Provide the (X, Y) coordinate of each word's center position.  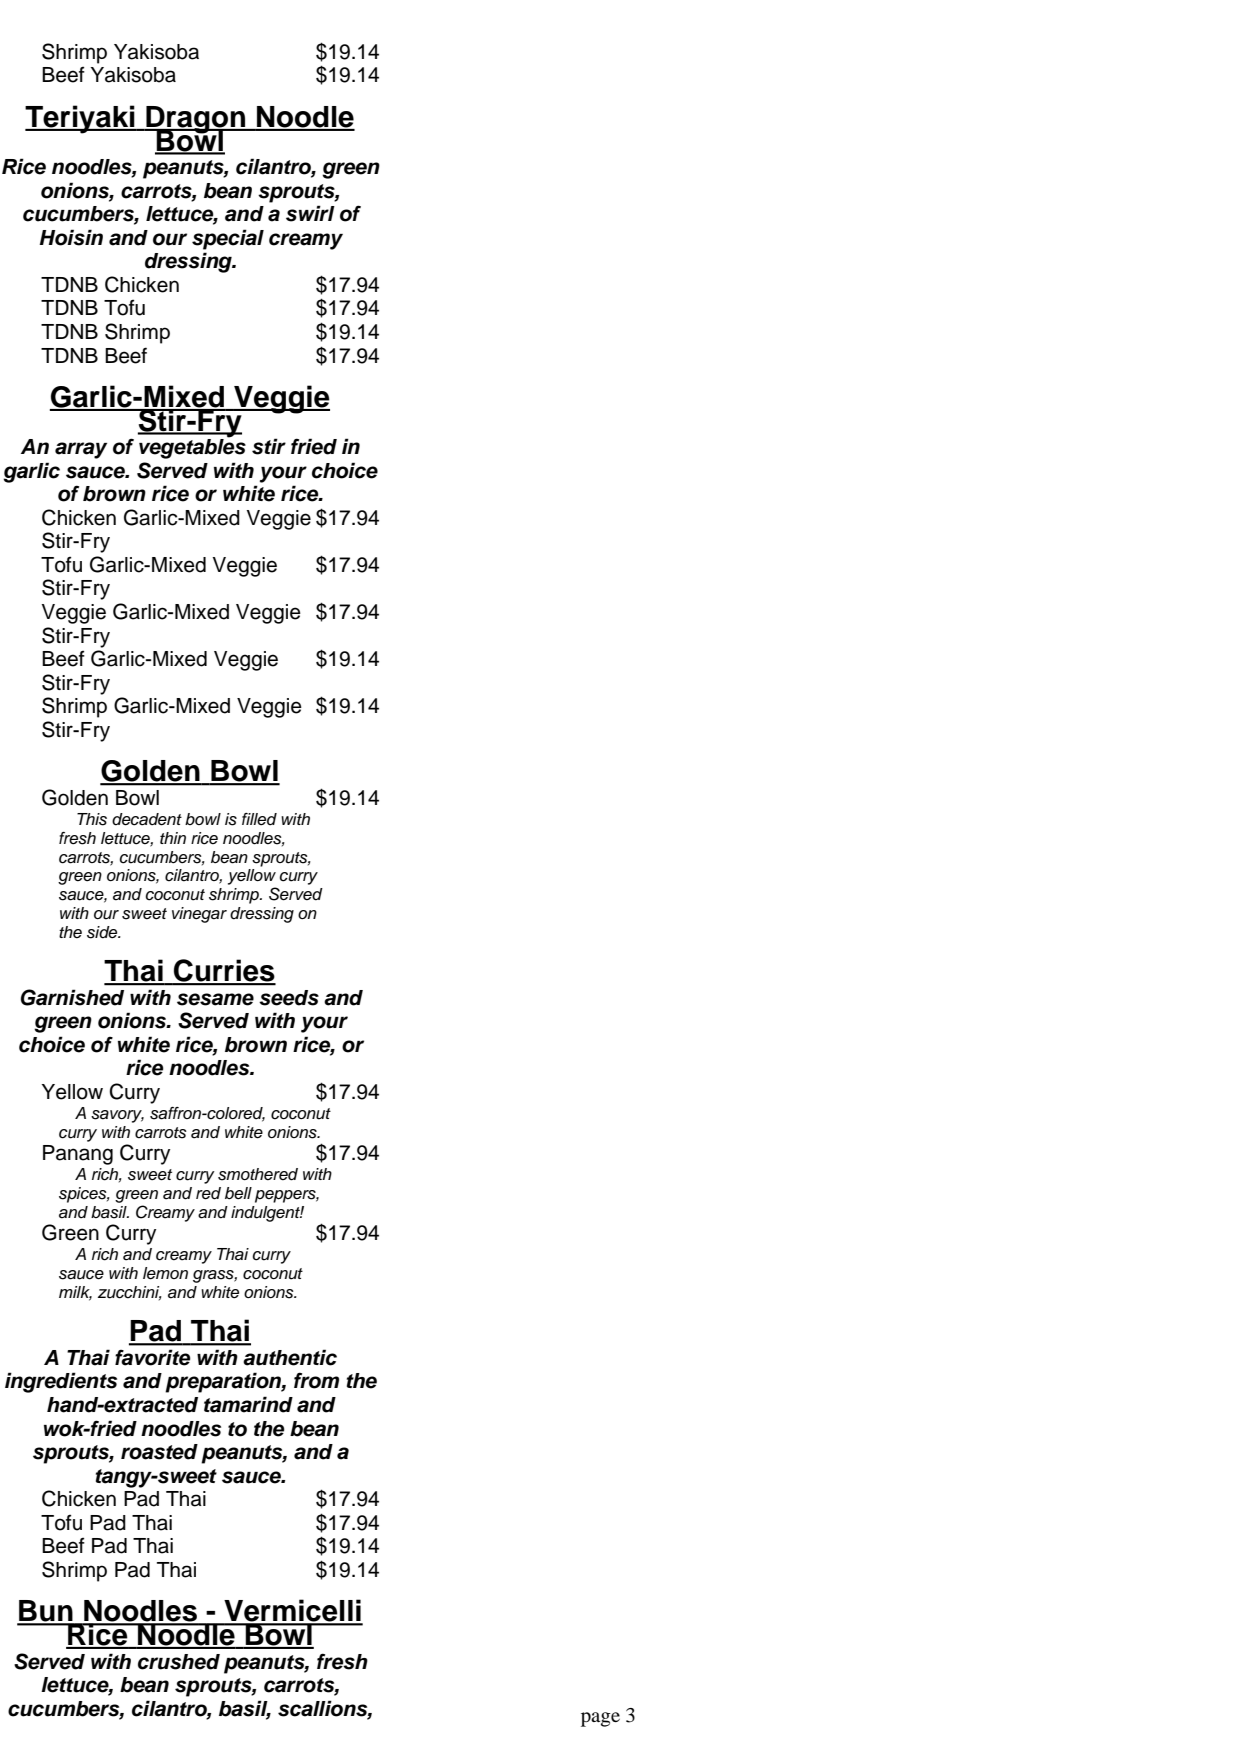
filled (259, 819)
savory (117, 1116)
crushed (179, 1662)
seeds (289, 998)
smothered (258, 1174)
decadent (147, 819)
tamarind (248, 1404)
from (316, 1380)
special (228, 239)
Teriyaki (81, 119)
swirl (310, 213)
